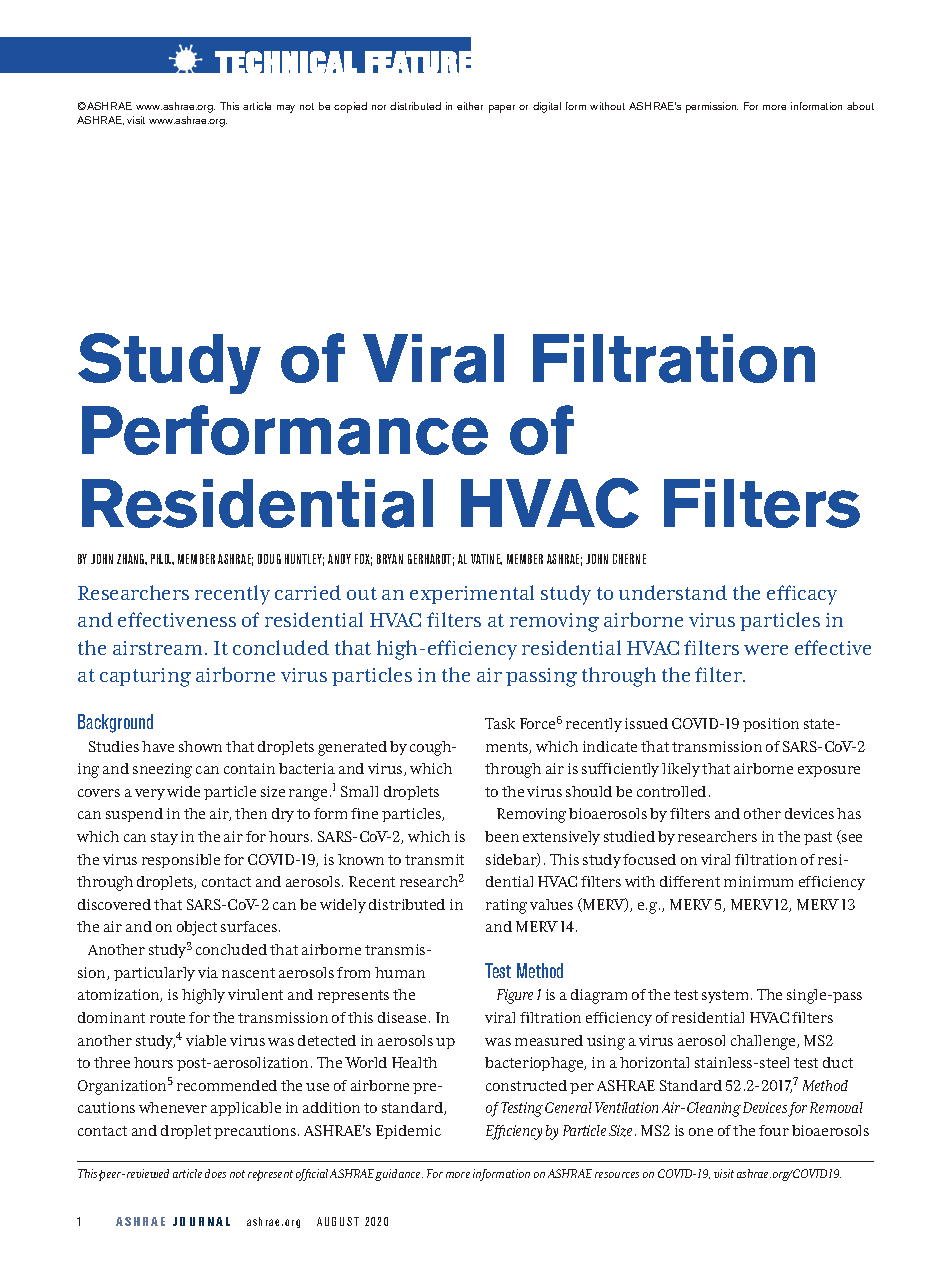  What do you see at coordinates (470, 106) in the screenshot?
I see `either` at bounding box center [470, 106].
